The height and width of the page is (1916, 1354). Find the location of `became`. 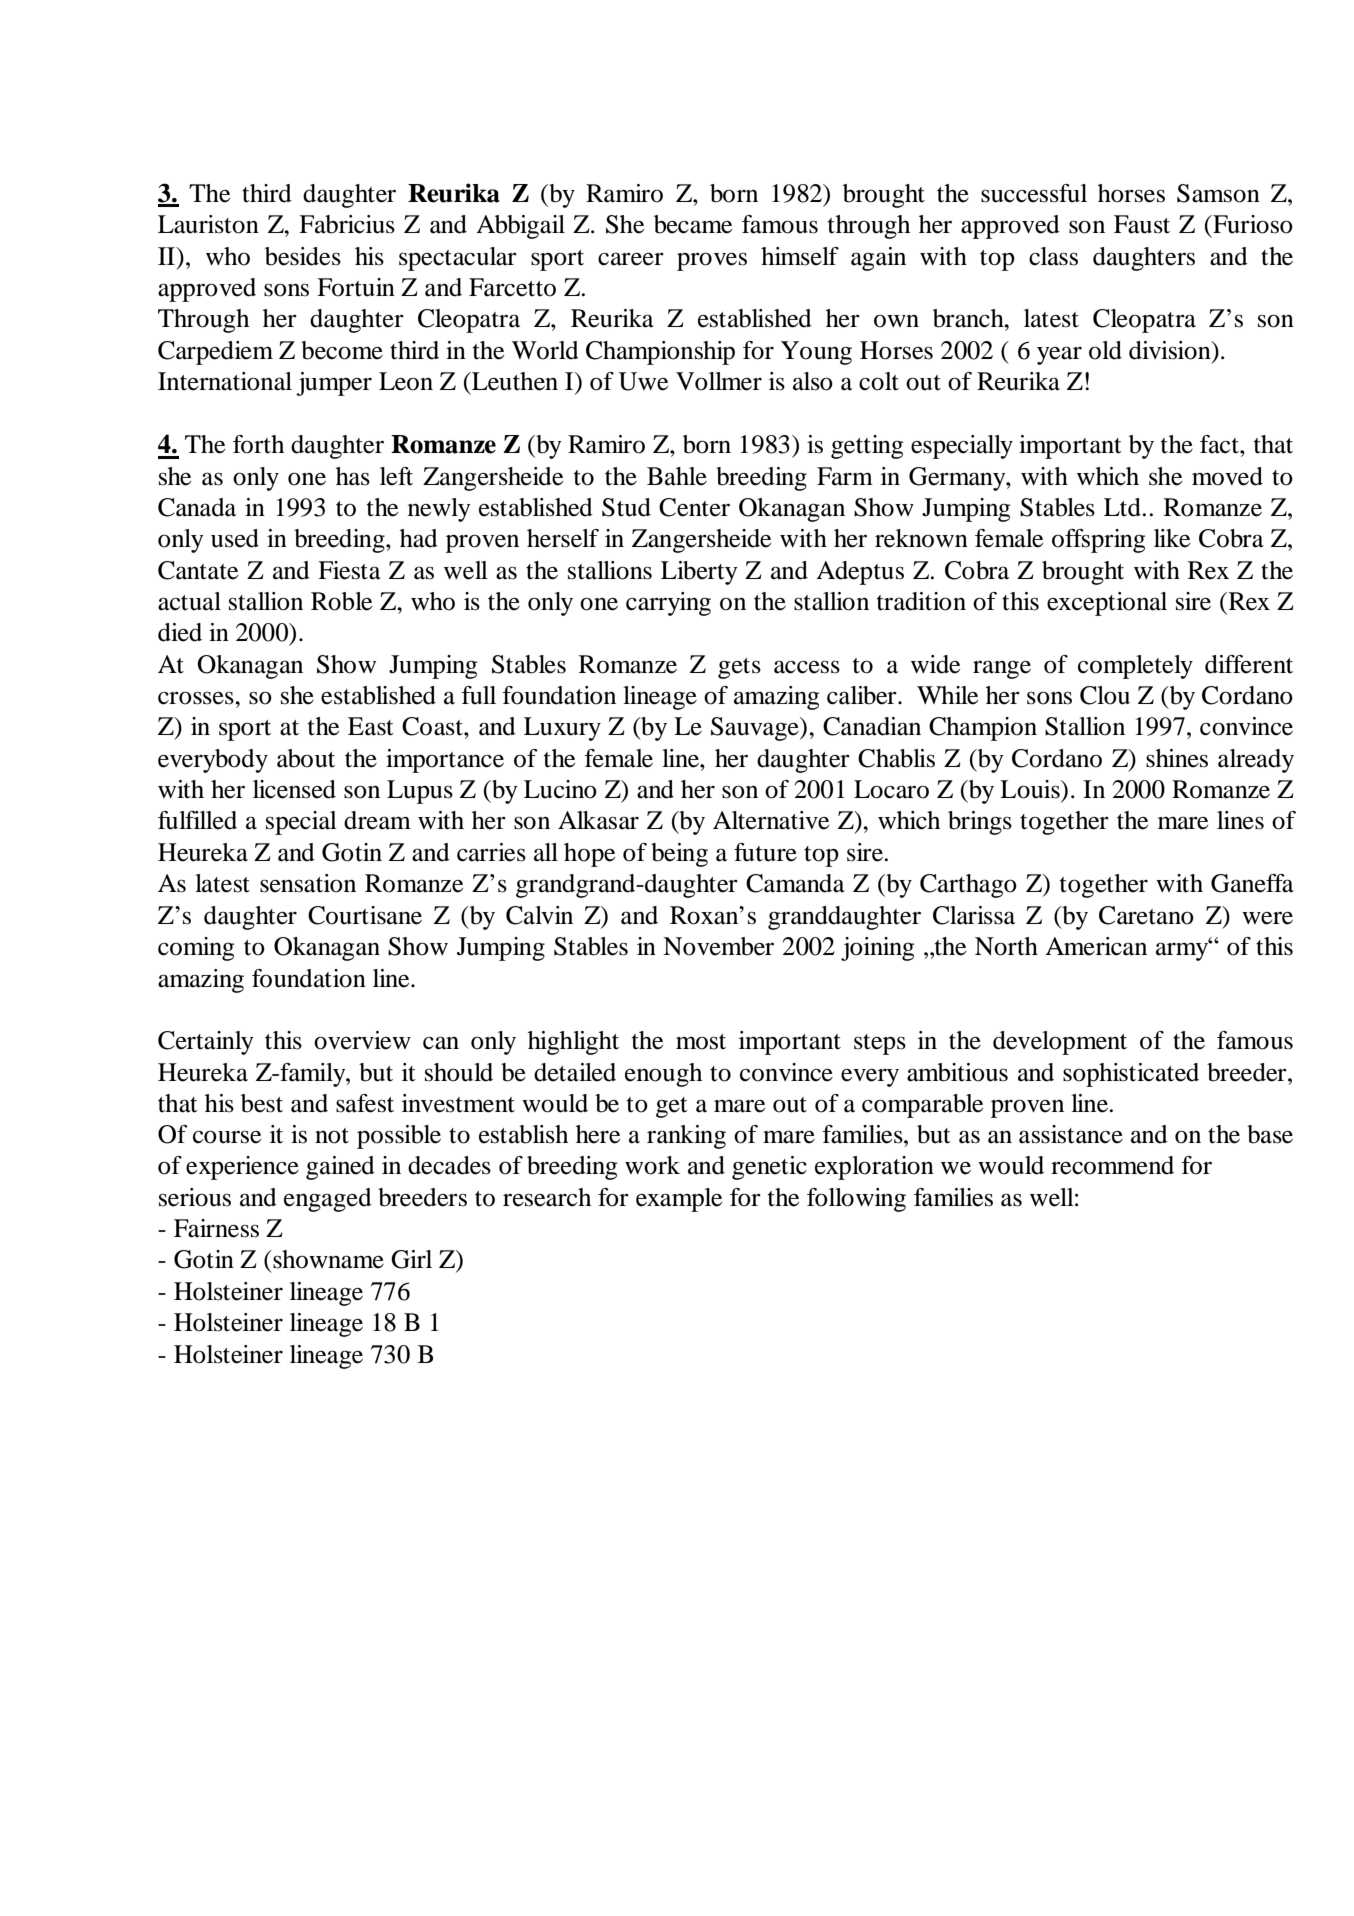

became is located at coordinates (693, 224).
